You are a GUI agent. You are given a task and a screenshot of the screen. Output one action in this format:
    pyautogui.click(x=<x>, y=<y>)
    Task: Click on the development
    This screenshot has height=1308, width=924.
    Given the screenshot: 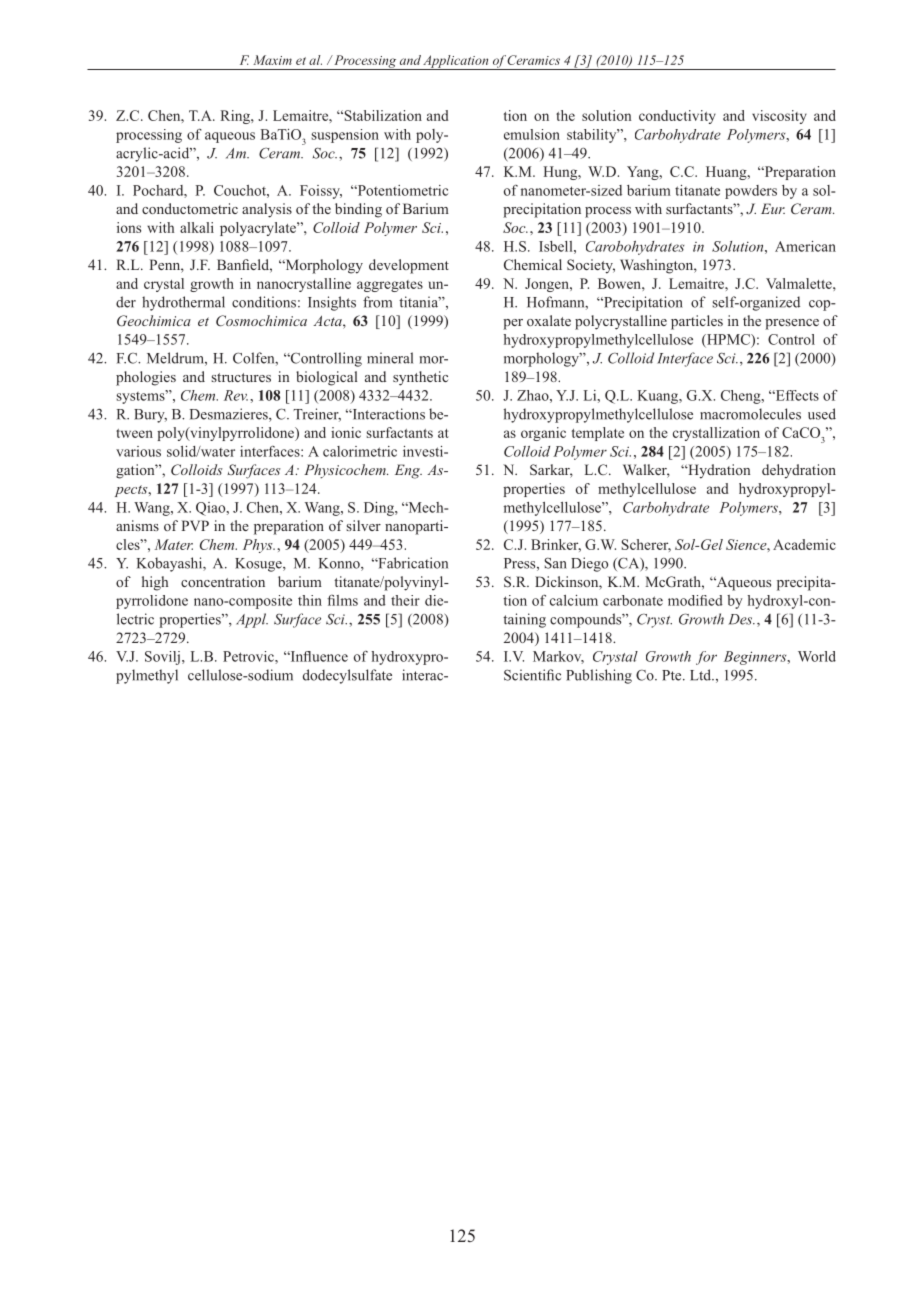 What is the action you would take?
    pyautogui.click(x=409, y=266)
